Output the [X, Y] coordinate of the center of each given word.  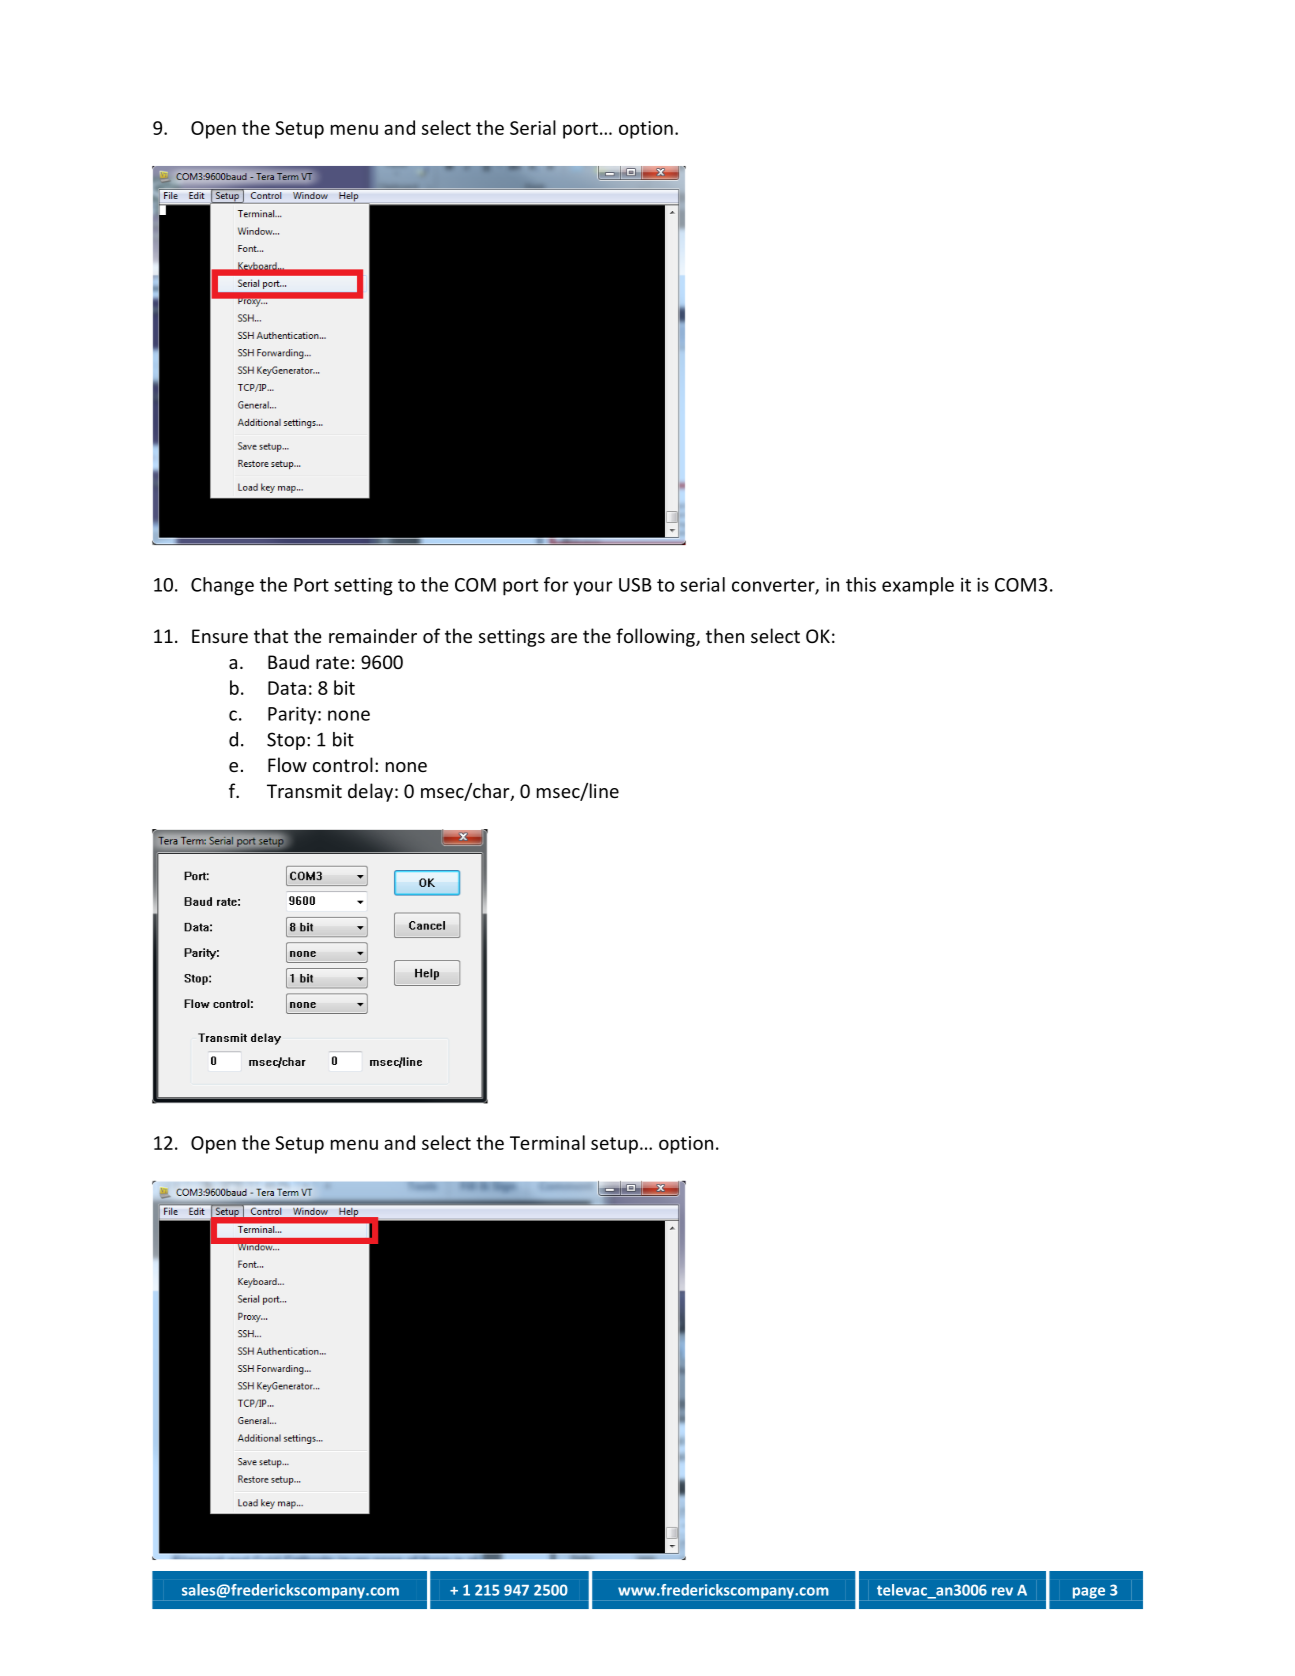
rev [1002, 1591]
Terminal [547, 1142]
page [1089, 1593]
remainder [373, 635]
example [918, 586]
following [656, 637]
